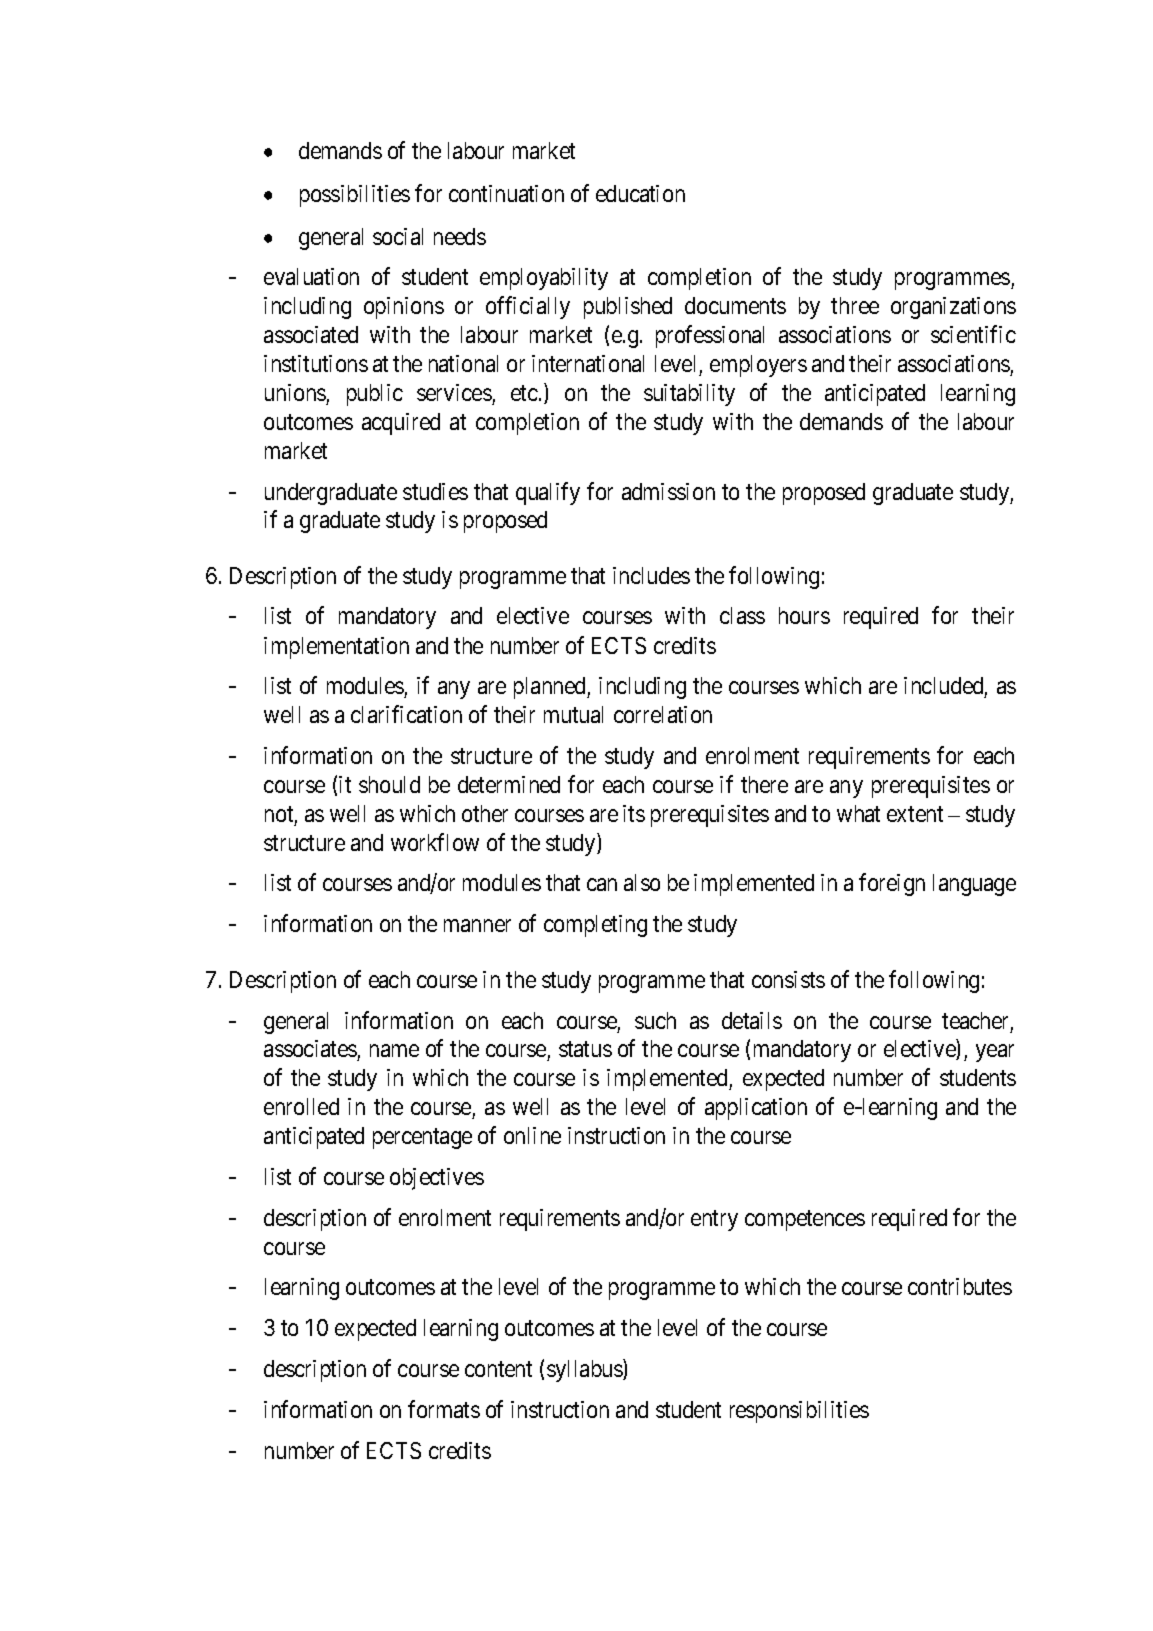 This screenshot has height=1631, width=1153. What do you see at coordinates (642, 882) in the screenshot?
I see `also` at bounding box center [642, 882].
